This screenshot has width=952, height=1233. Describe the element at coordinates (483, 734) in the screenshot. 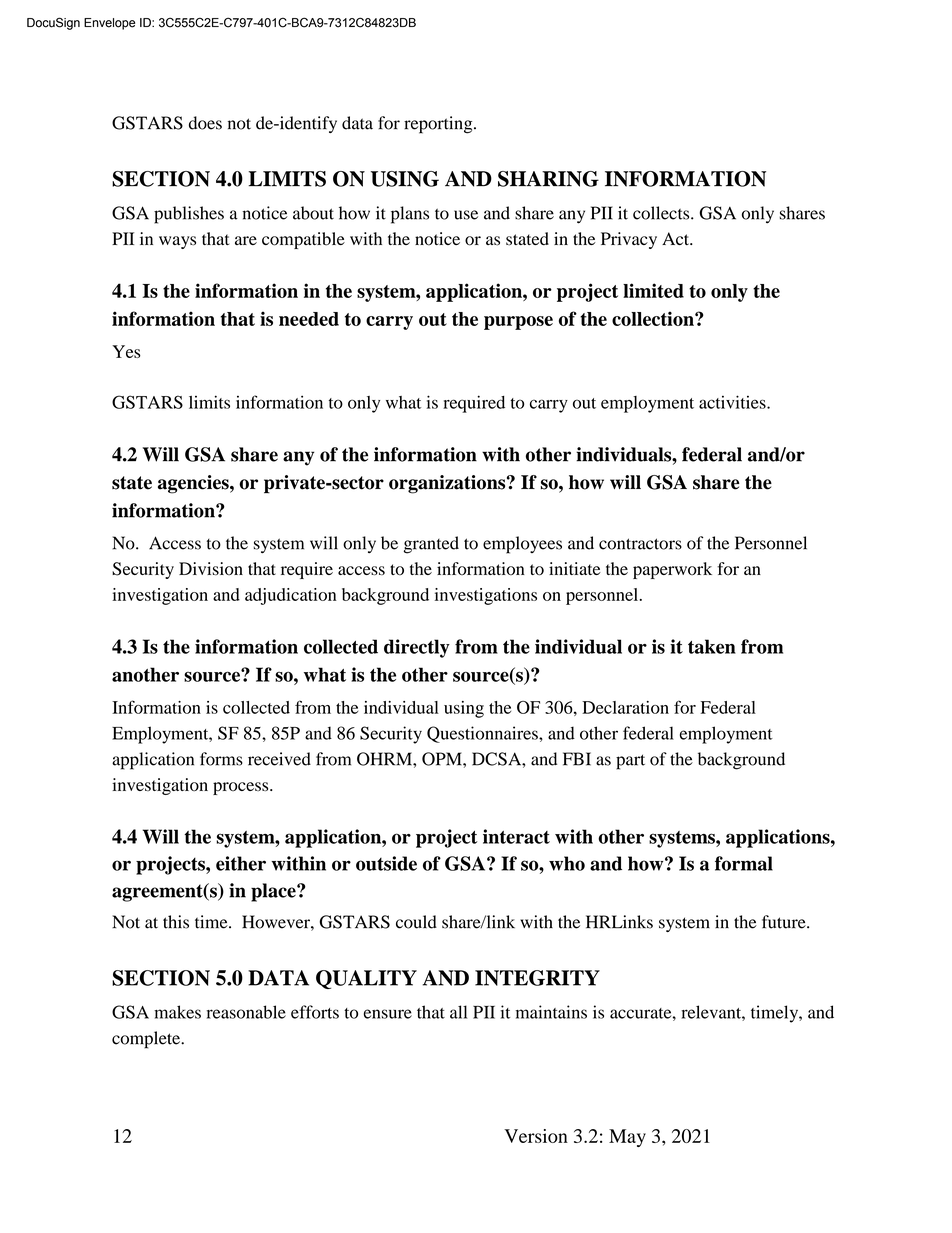

I see `Questionnaires` at that location.
